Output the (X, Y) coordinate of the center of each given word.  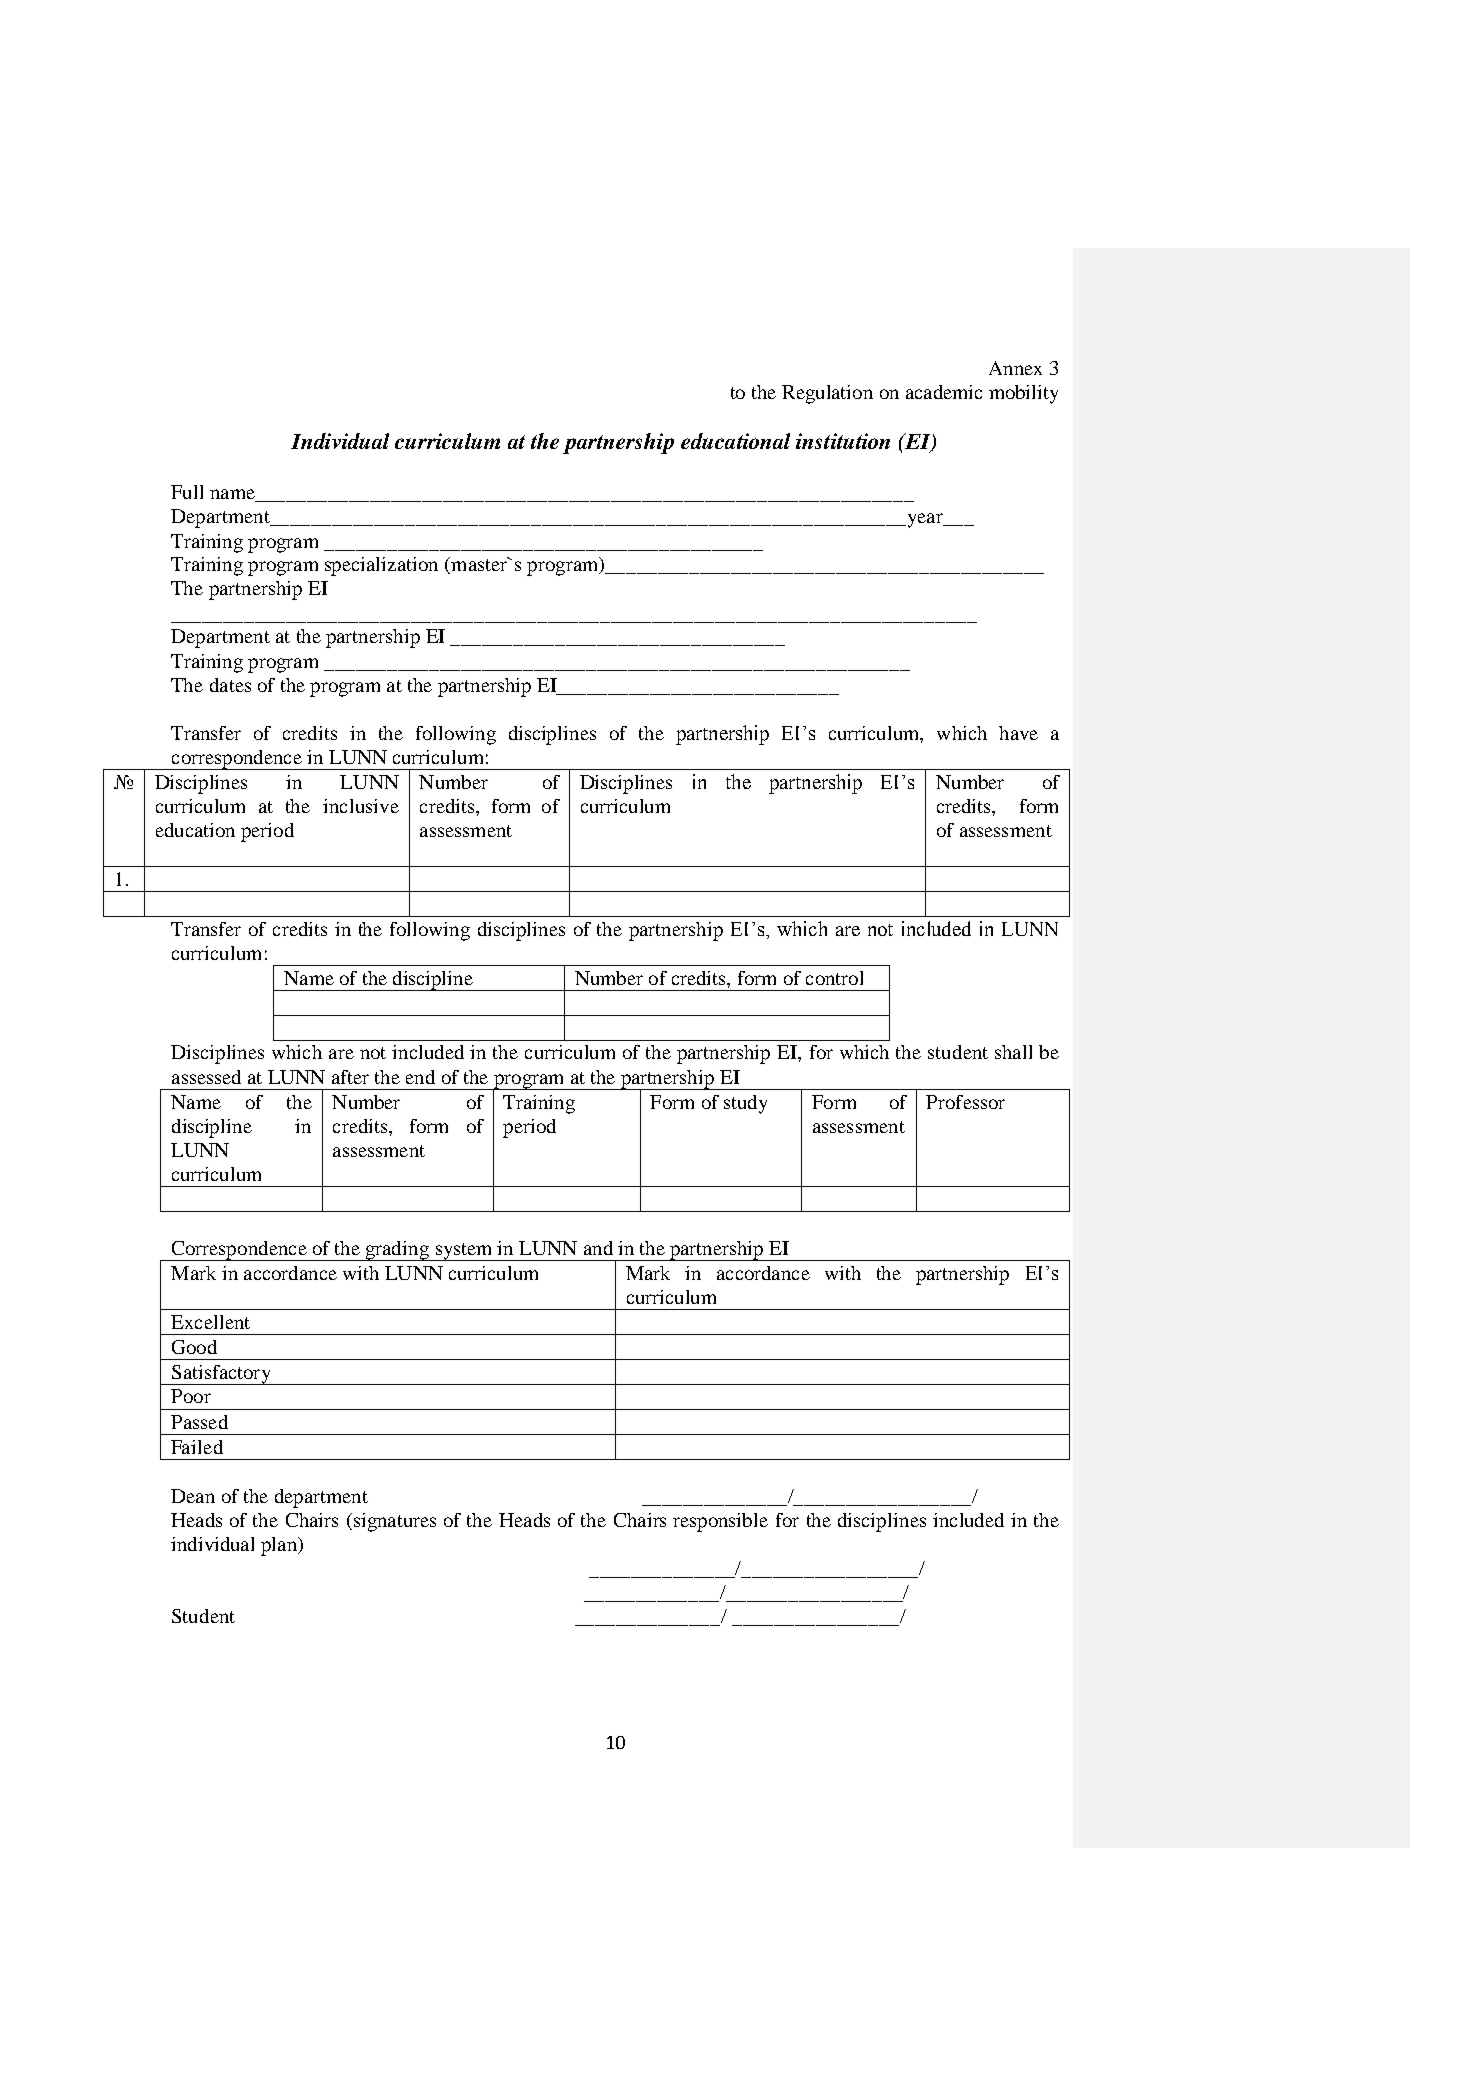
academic (944, 392)
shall (1013, 1052)
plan (280, 1546)
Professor (965, 1102)
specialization (381, 566)
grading (397, 1251)
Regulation (827, 394)
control (834, 978)
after (350, 1077)
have (1018, 733)
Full (187, 492)
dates (230, 685)
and (598, 1248)
